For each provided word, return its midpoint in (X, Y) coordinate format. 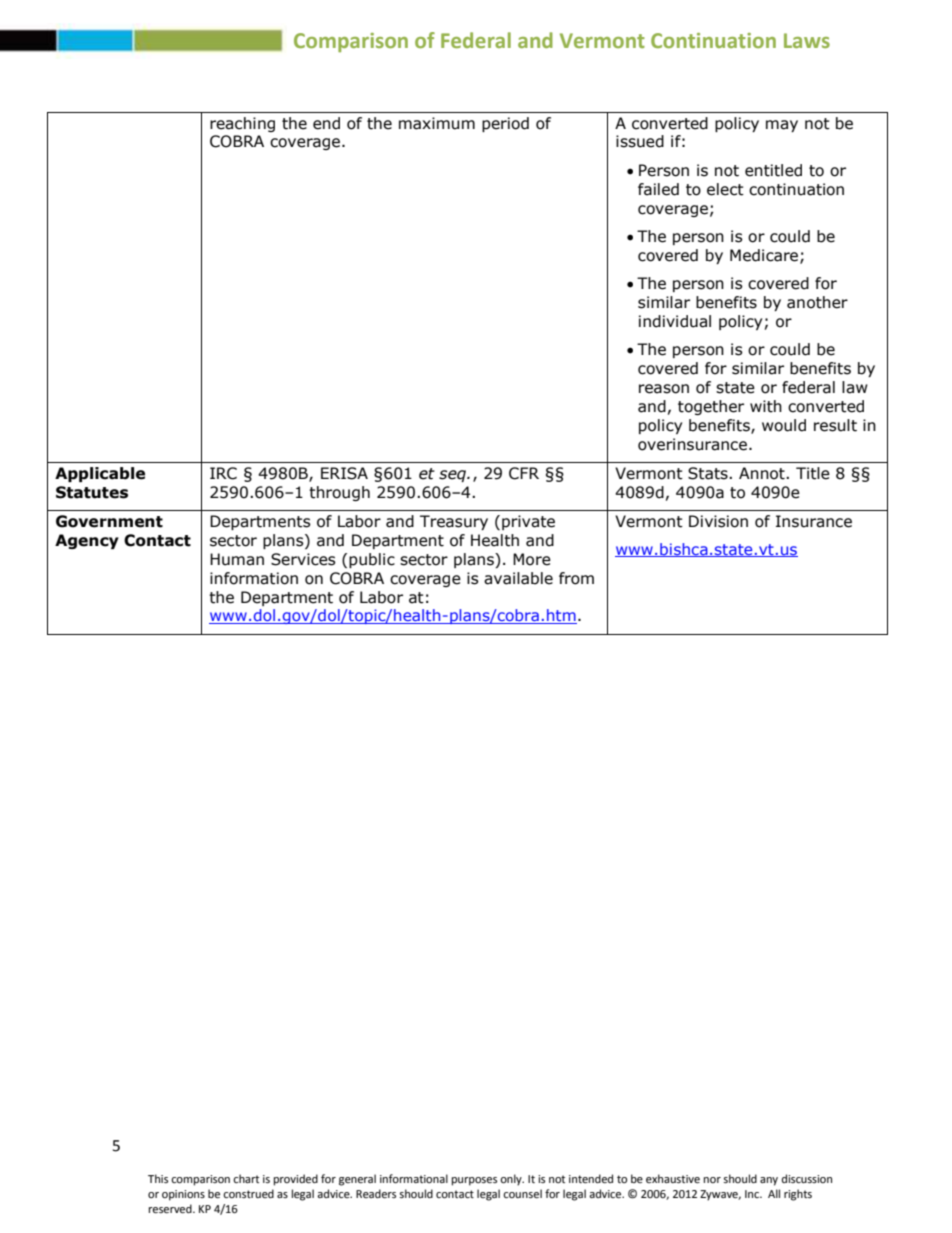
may (782, 126)
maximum (437, 123)
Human (237, 559)
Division (718, 521)
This (158, 1178)
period (505, 124)
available (518, 578)
